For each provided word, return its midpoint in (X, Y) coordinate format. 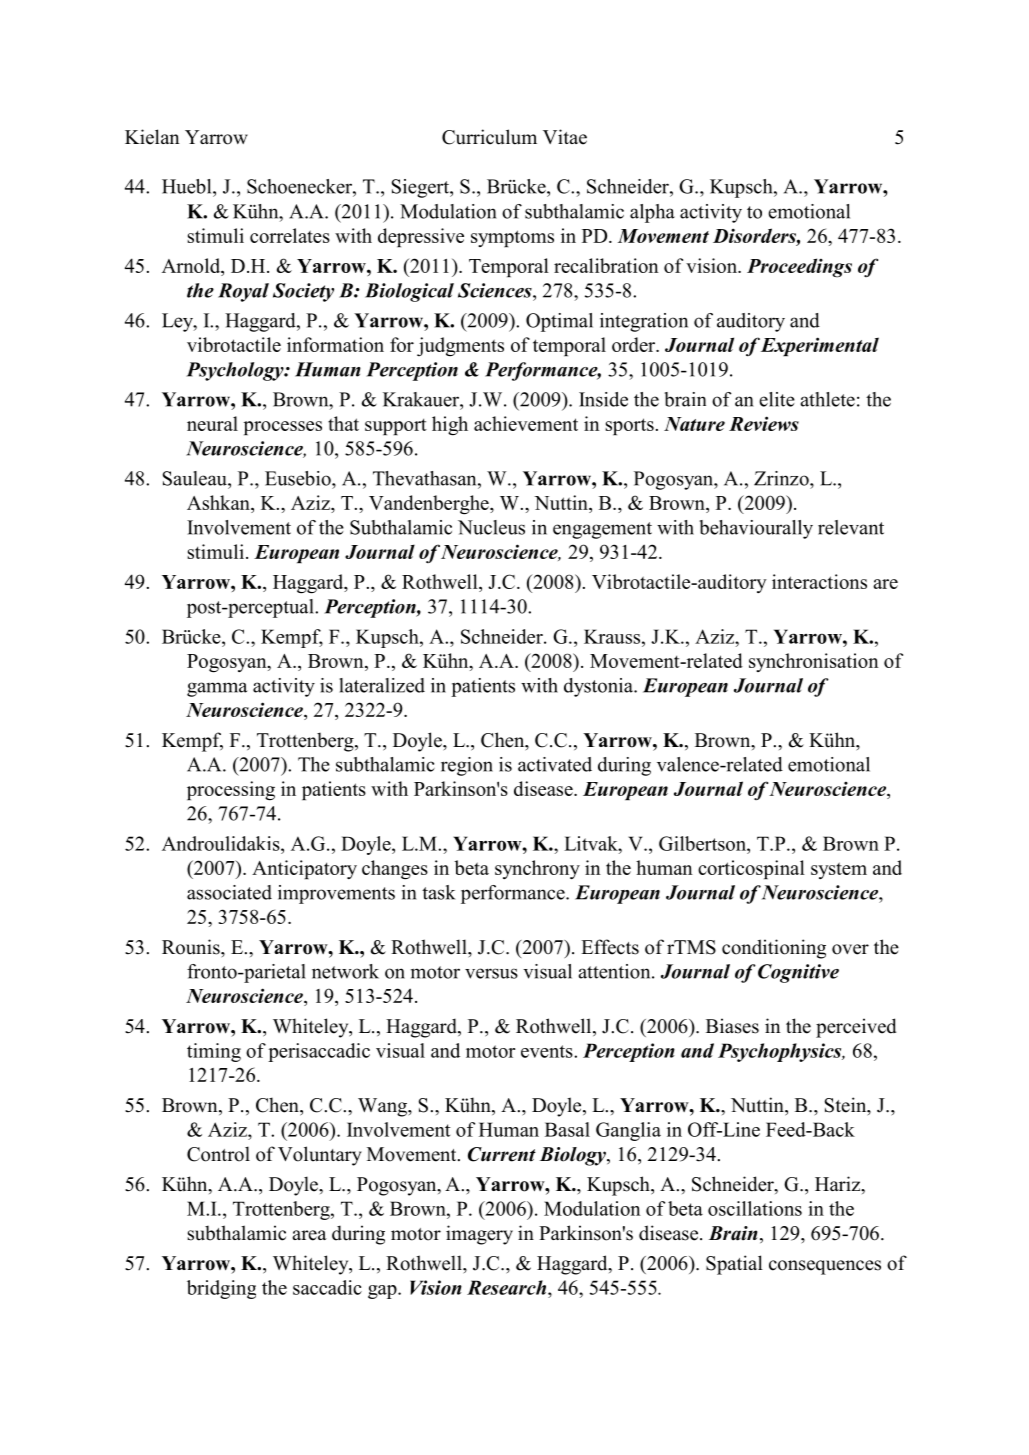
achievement (526, 423)
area (309, 1235)
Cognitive (798, 973)
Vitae (565, 137)
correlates (290, 235)
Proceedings (799, 268)
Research (508, 1287)
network (345, 971)
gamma (217, 689)
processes (283, 428)
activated (555, 764)
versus (491, 973)
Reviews (764, 423)
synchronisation (814, 662)
